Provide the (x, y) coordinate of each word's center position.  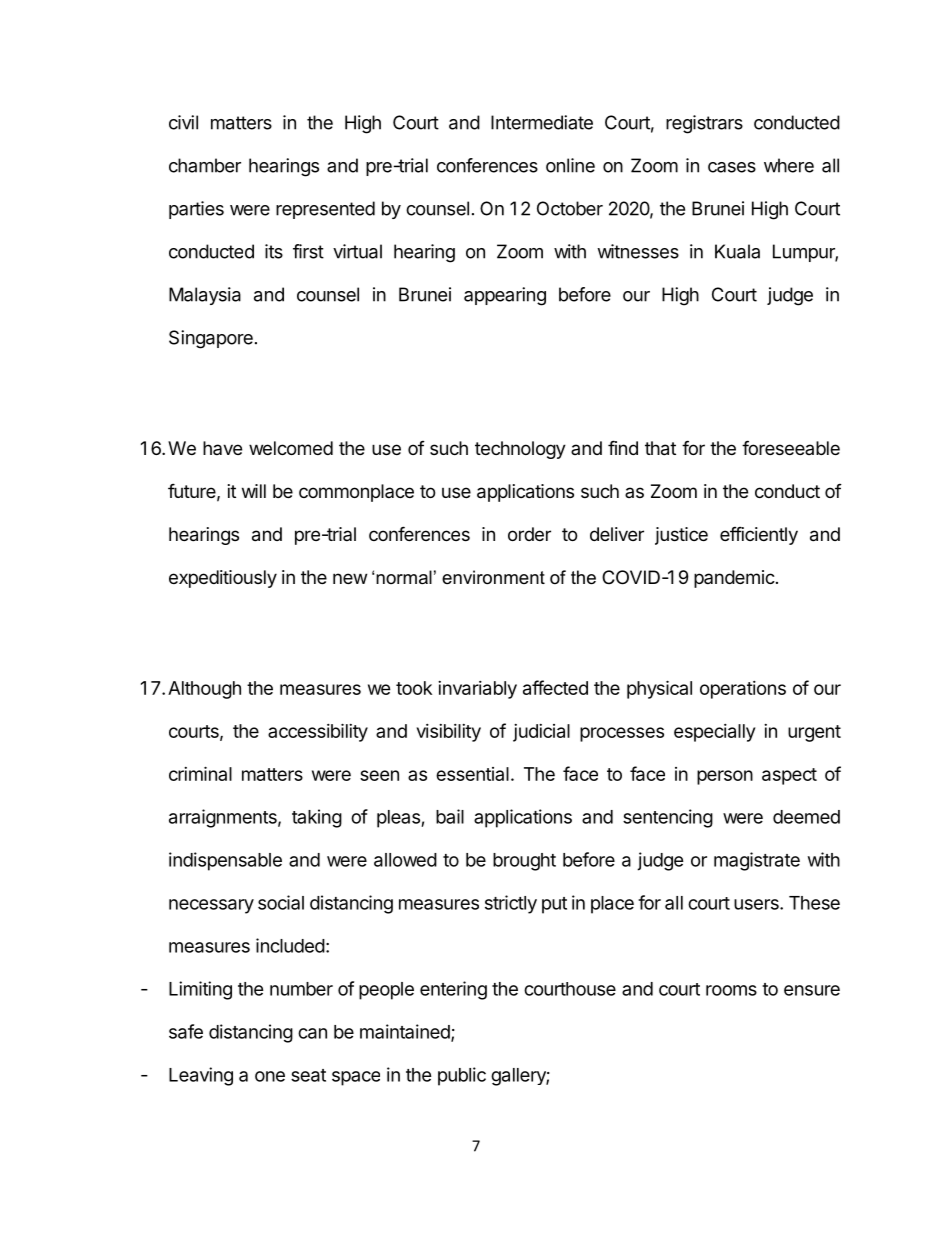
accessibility (318, 732)
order (529, 534)
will (254, 491)
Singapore (211, 339)
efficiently (759, 535)
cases (732, 167)
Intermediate (542, 122)
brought (524, 862)
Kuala (737, 251)
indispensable (225, 861)
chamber (205, 165)
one (270, 1076)
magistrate (757, 861)
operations (743, 690)
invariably (477, 690)
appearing (505, 296)
